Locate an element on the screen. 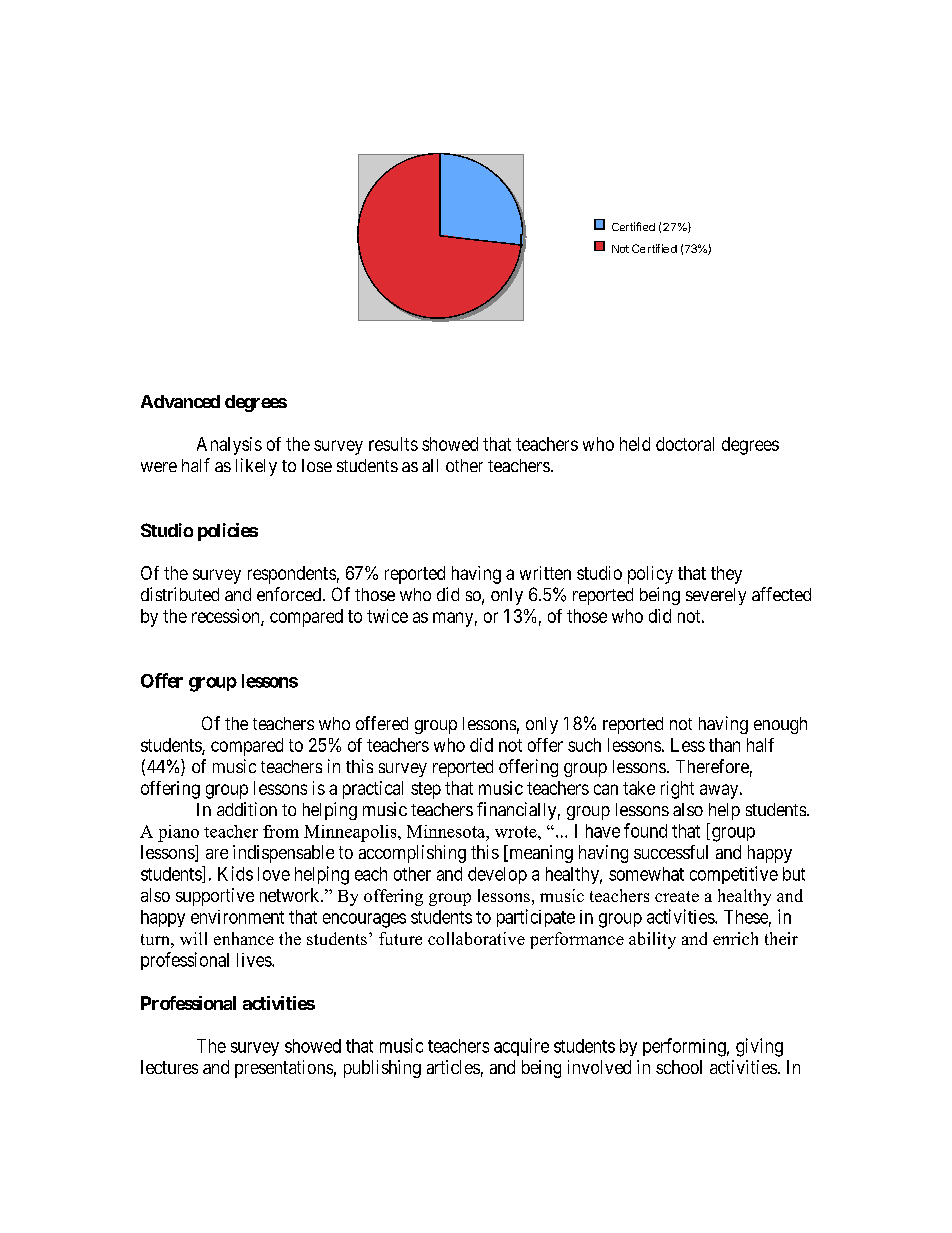 This screenshot has height=1233, width=952. addition is located at coordinates (247, 809).
